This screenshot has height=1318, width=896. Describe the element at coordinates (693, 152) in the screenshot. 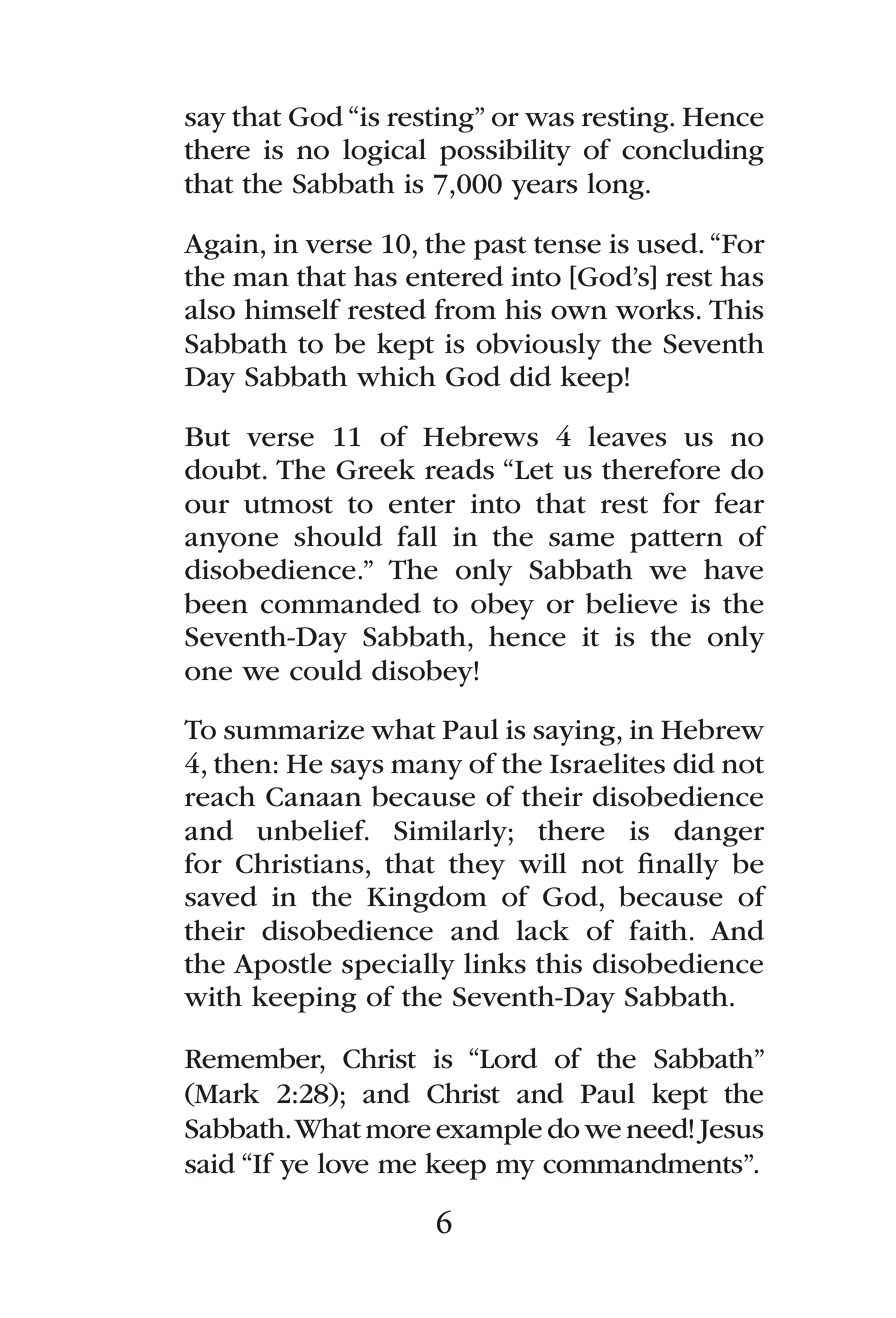

I see `concluding` at that location.
